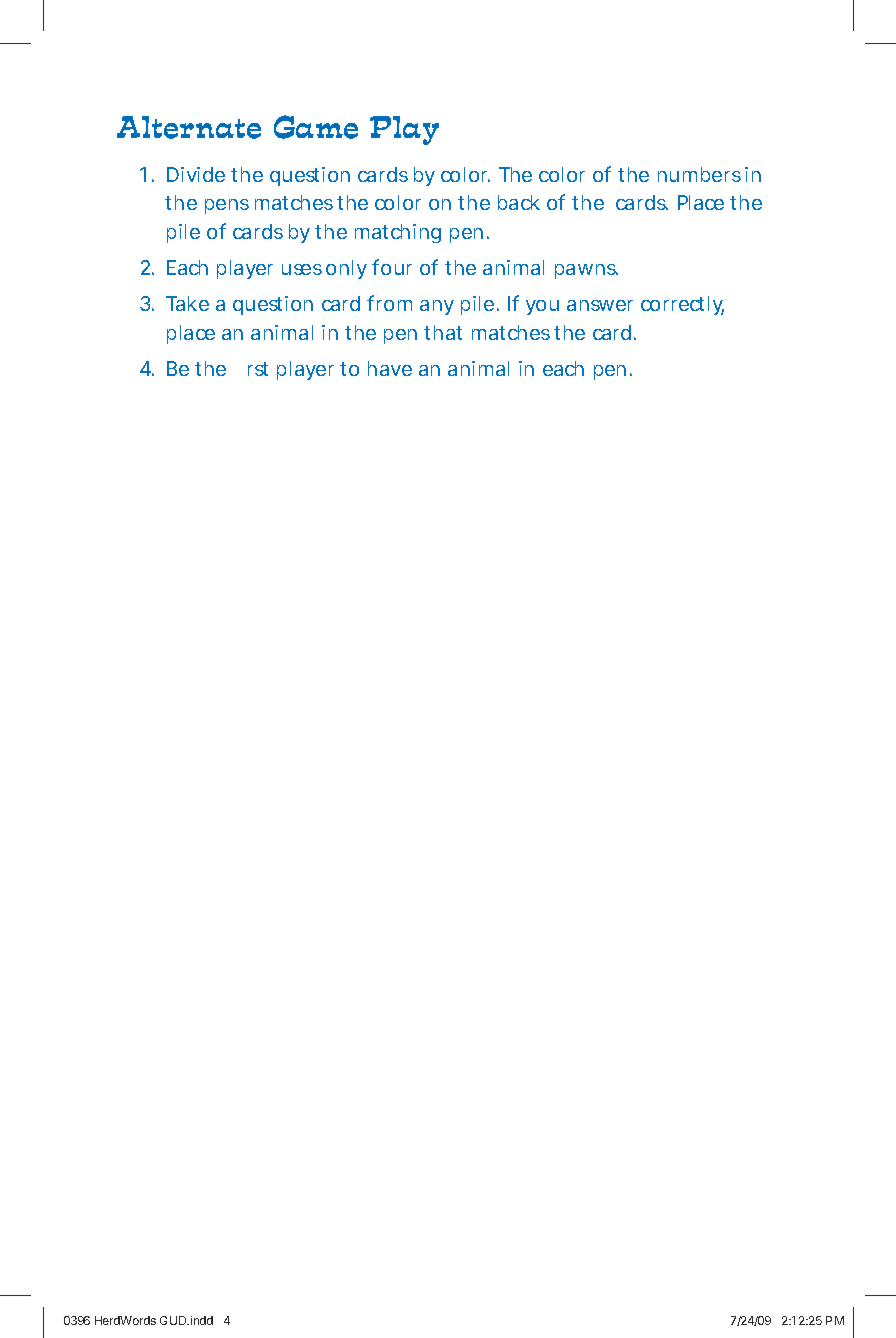 This screenshot has height=1338, width=896. What do you see at coordinates (390, 368) in the screenshot?
I see `have` at bounding box center [390, 368].
